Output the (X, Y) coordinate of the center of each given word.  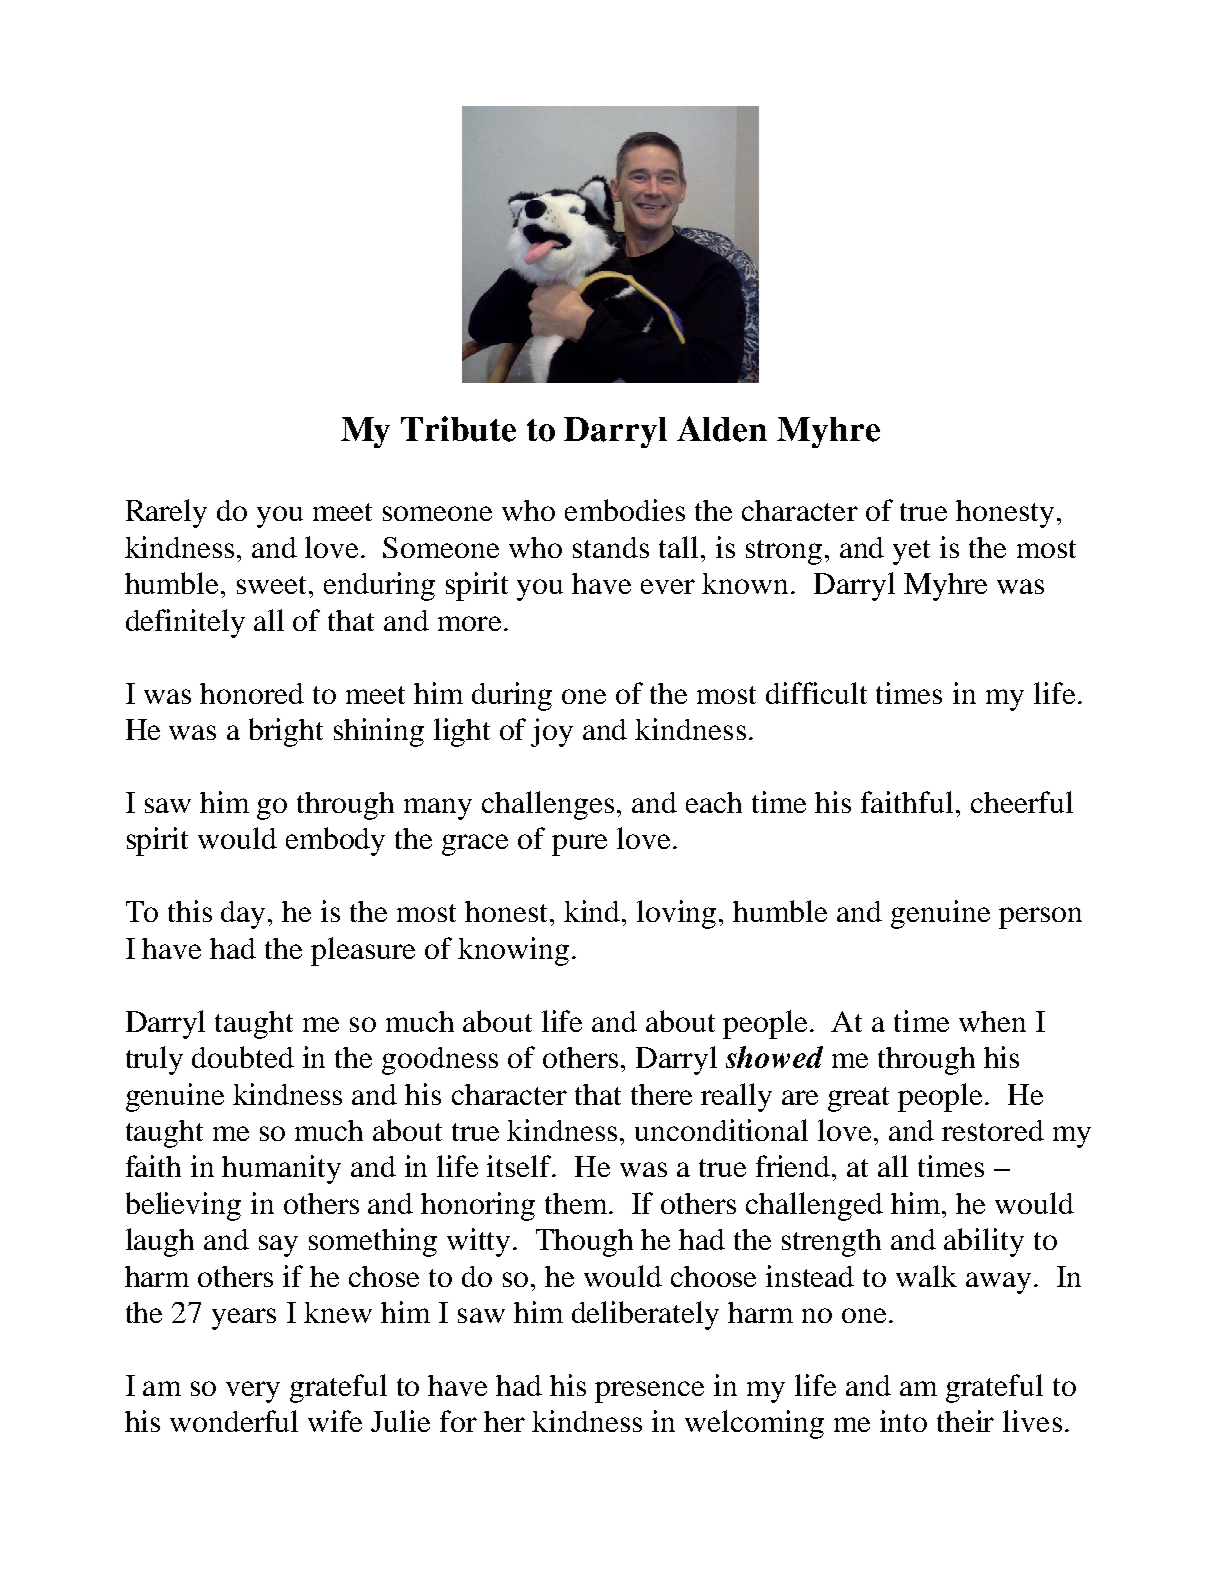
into (903, 1421)
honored (252, 693)
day (245, 915)
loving (678, 914)
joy (552, 732)
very (253, 1392)
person (1040, 918)
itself (521, 1166)
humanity (281, 1169)
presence (649, 1392)
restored (993, 1130)
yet (911, 552)
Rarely (166, 513)
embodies (625, 510)
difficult (816, 693)
